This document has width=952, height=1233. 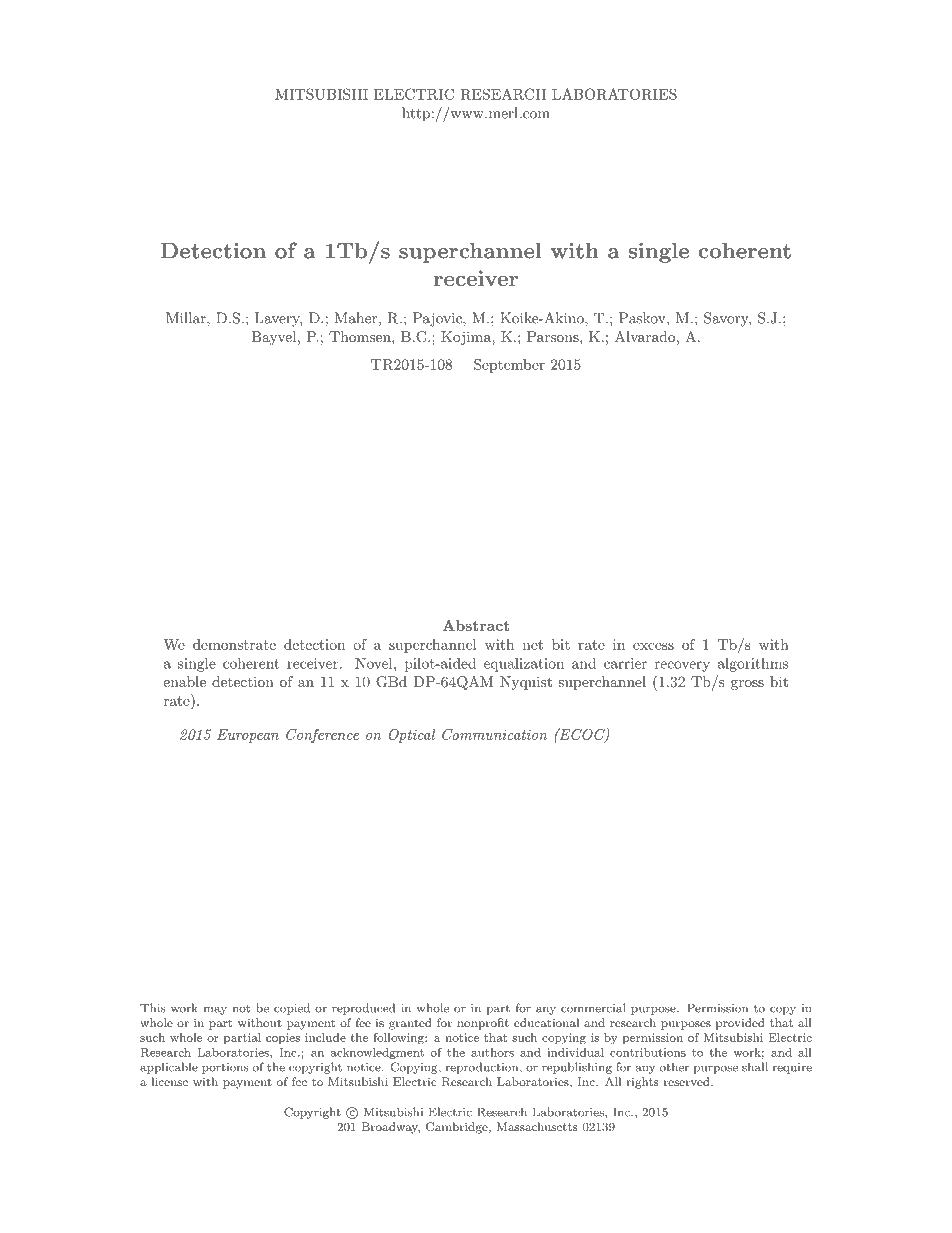 What do you see at coordinates (248, 736) in the document?
I see `European` at bounding box center [248, 736].
